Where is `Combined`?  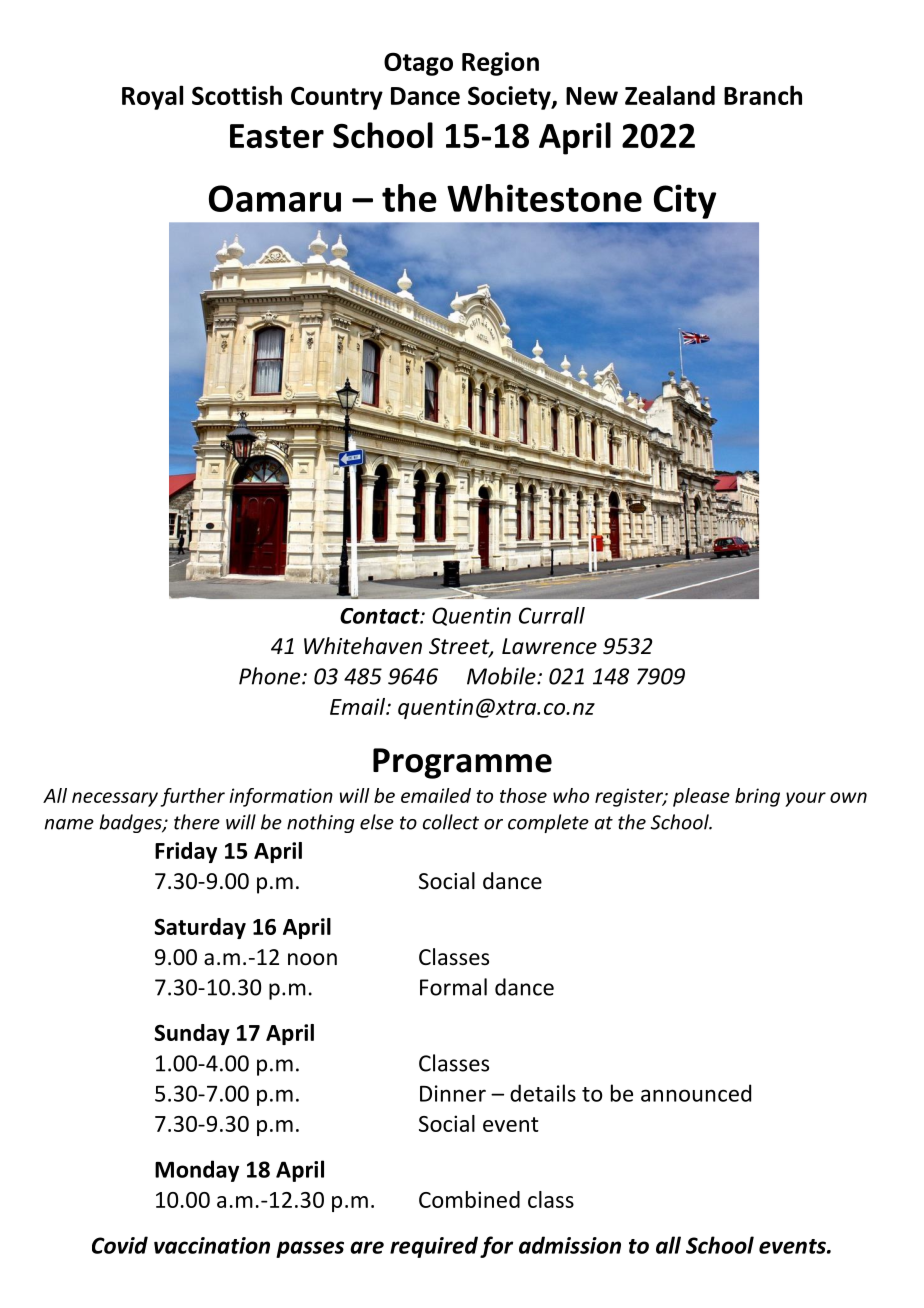
Combined is located at coordinates (469, 1199).
